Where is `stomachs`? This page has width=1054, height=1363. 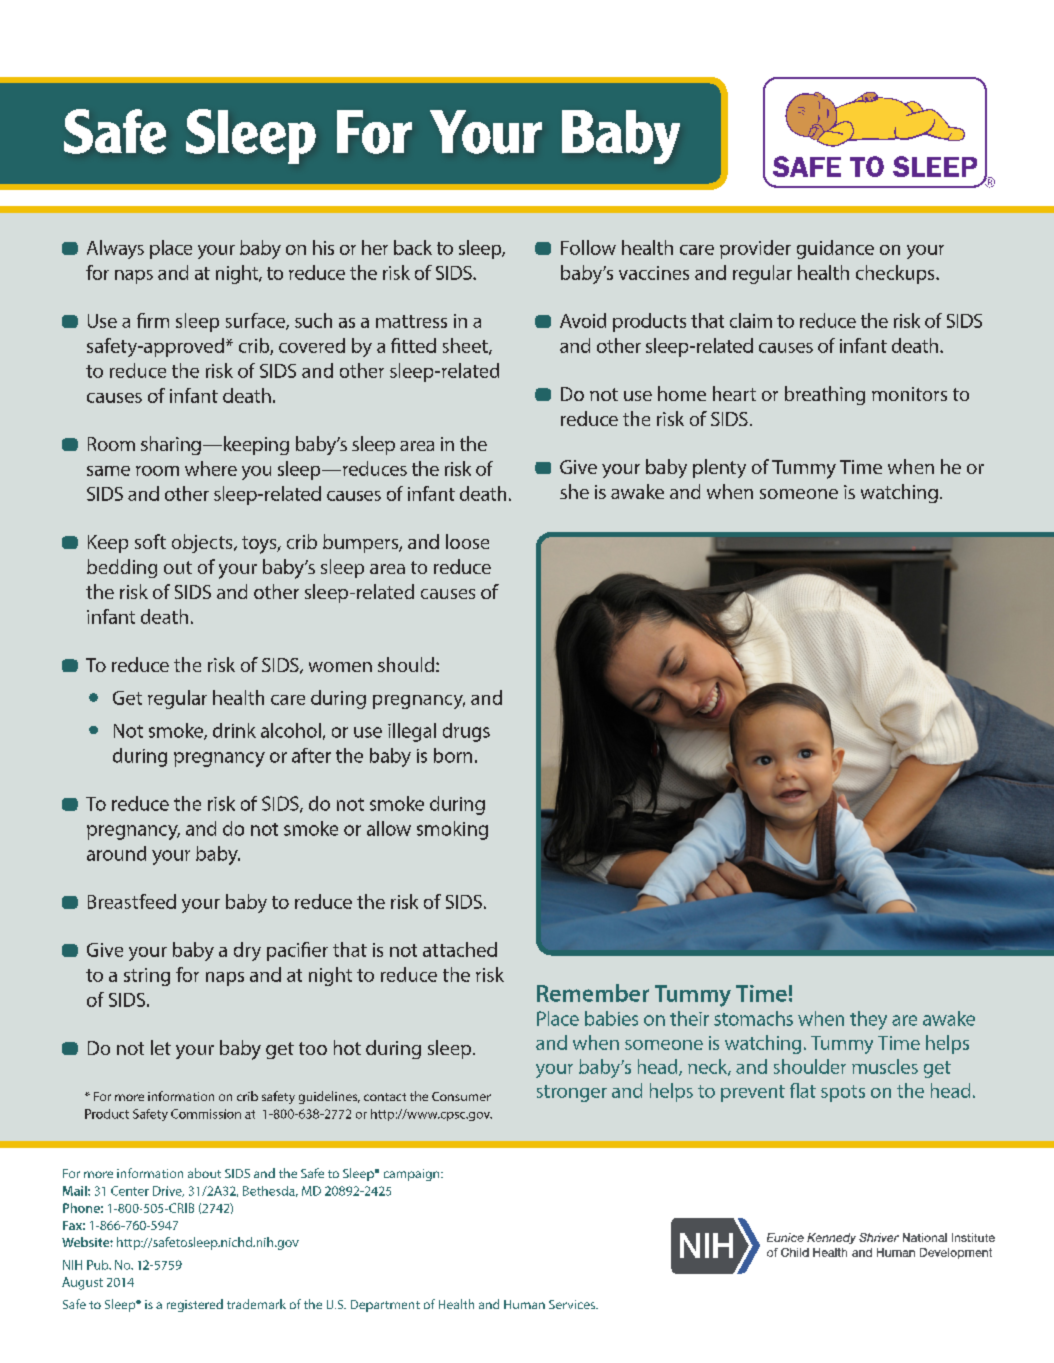
stomachs is located at coordinates (753, 1018).
